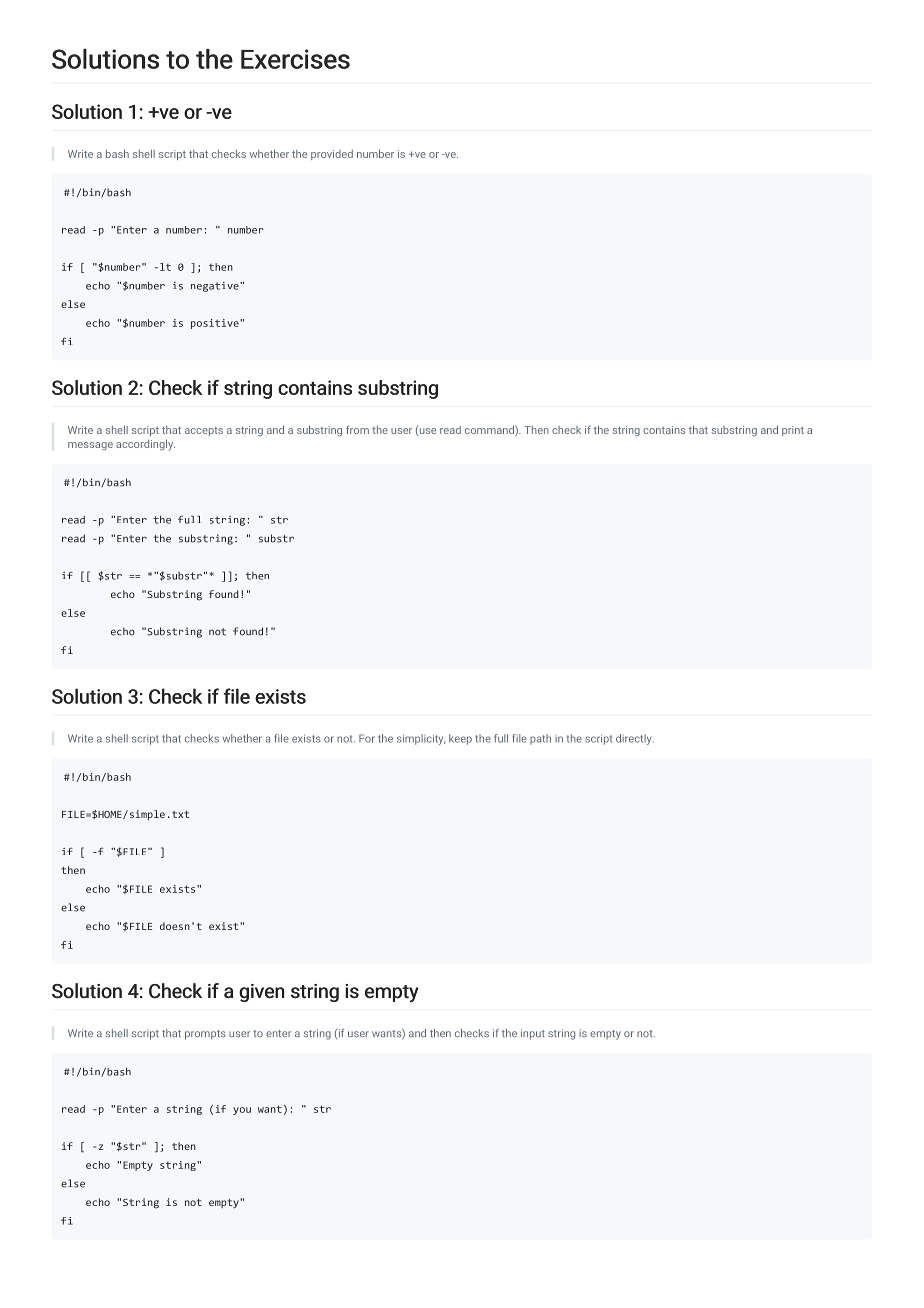  What do you see at coordinates (540, 739) in the screenshot?
I see `path` at bounding box center [540, 739].
